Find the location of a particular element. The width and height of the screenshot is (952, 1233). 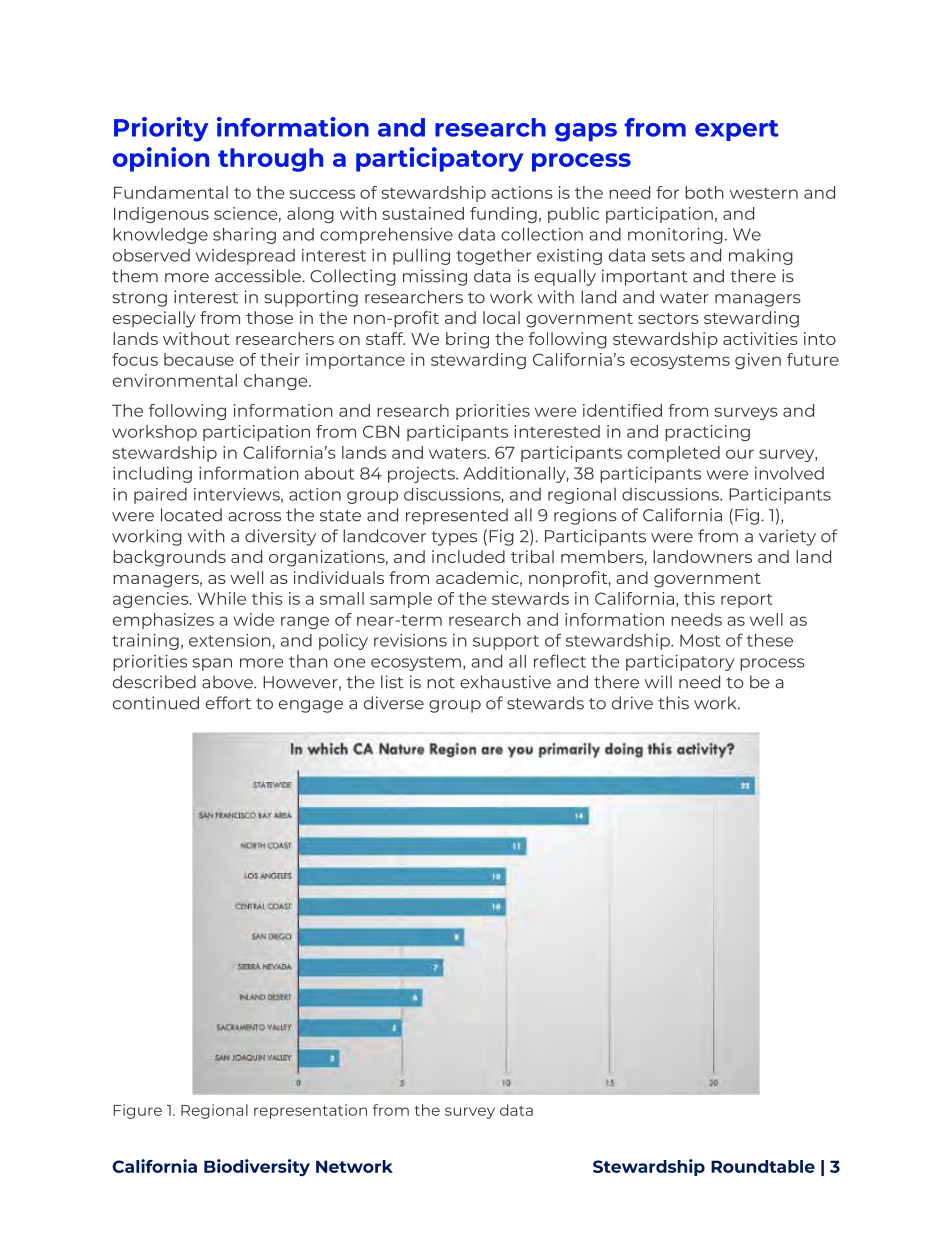

funding is located at coordinates (503, 215).
